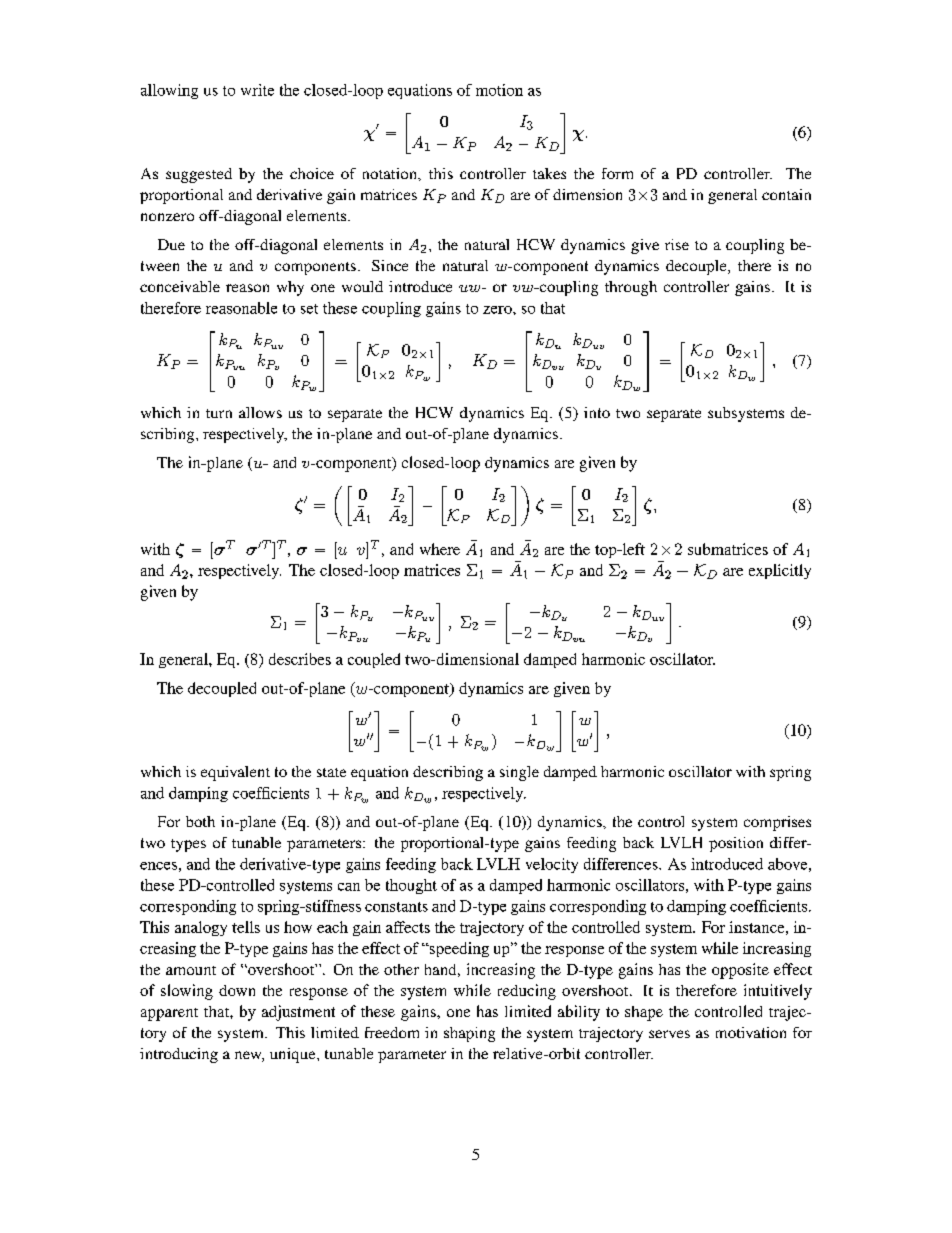 This image has height=1233, width=952. Describe the element at coordinates (469, 1034) in the image. I see `shaping` at that location.
